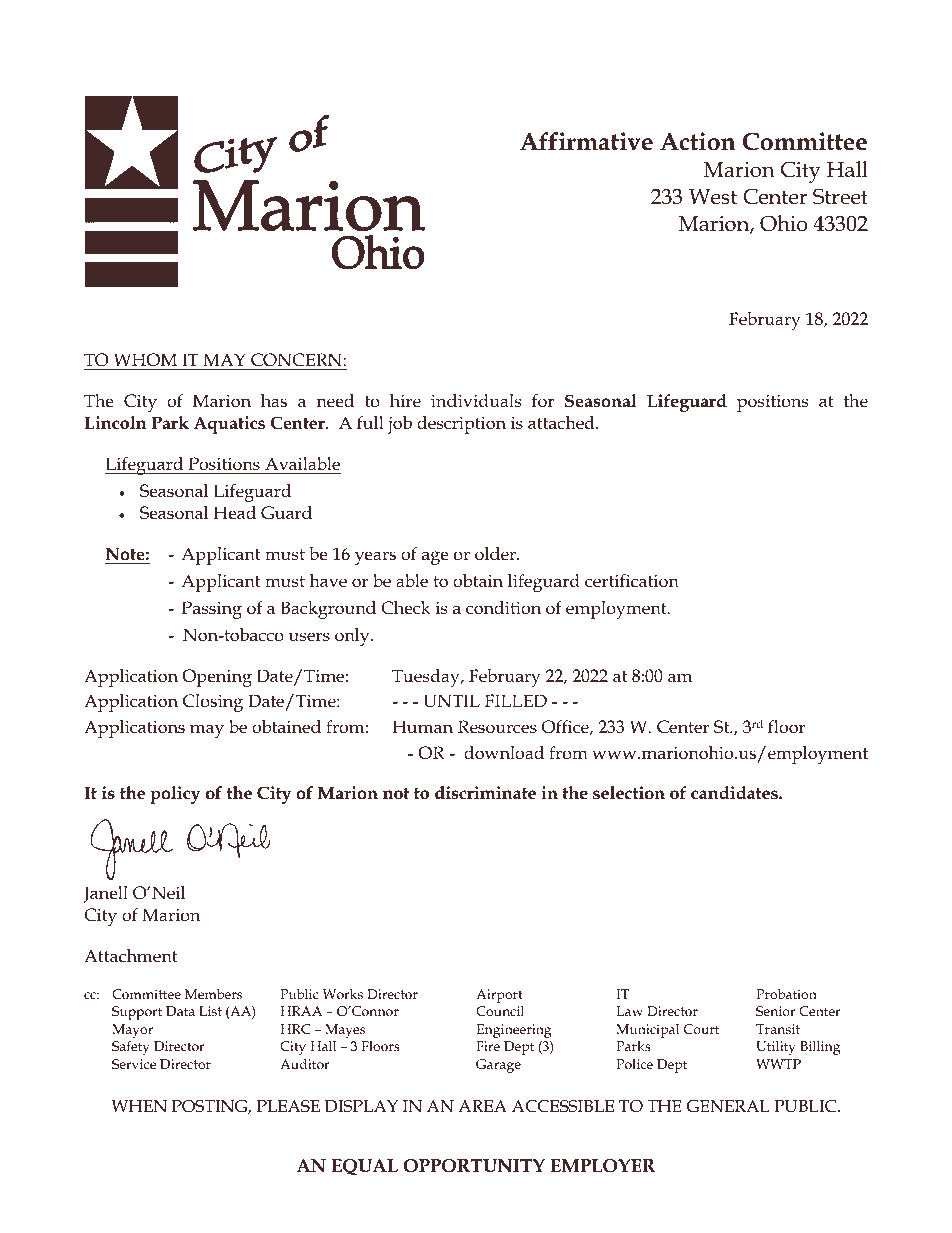 The image size is (952, 1233). I want to click on West, so click(713, 197).
